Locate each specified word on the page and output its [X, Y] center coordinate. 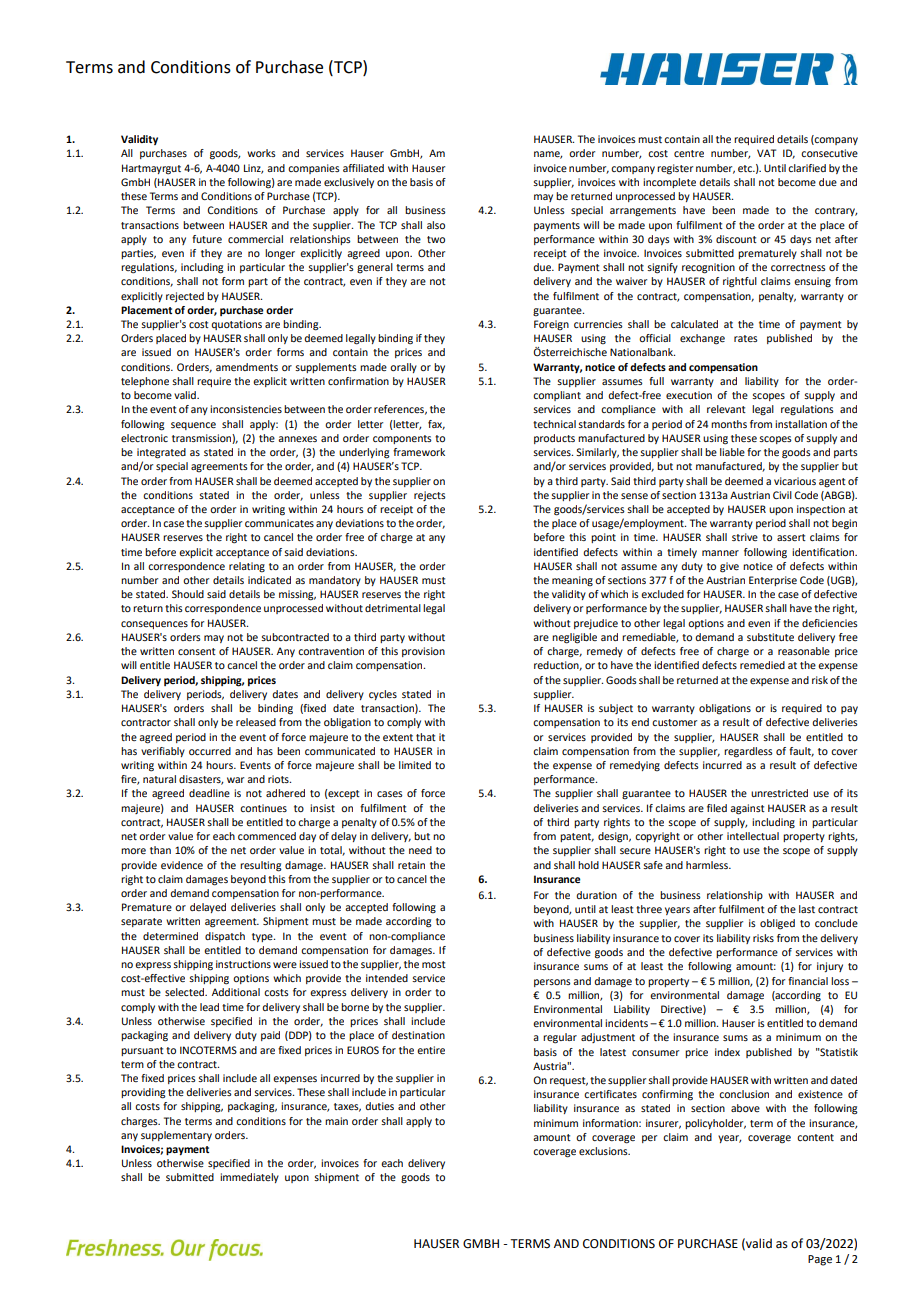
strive [745, 537]
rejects [430, 496]
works [261, 153]
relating [247, 567]
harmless [708, 865]
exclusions [604, 1151]
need [420, 850]
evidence [182, 865]
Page [820, 1260]
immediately [249, 1178]
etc [746, 168]
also [436, 225]
